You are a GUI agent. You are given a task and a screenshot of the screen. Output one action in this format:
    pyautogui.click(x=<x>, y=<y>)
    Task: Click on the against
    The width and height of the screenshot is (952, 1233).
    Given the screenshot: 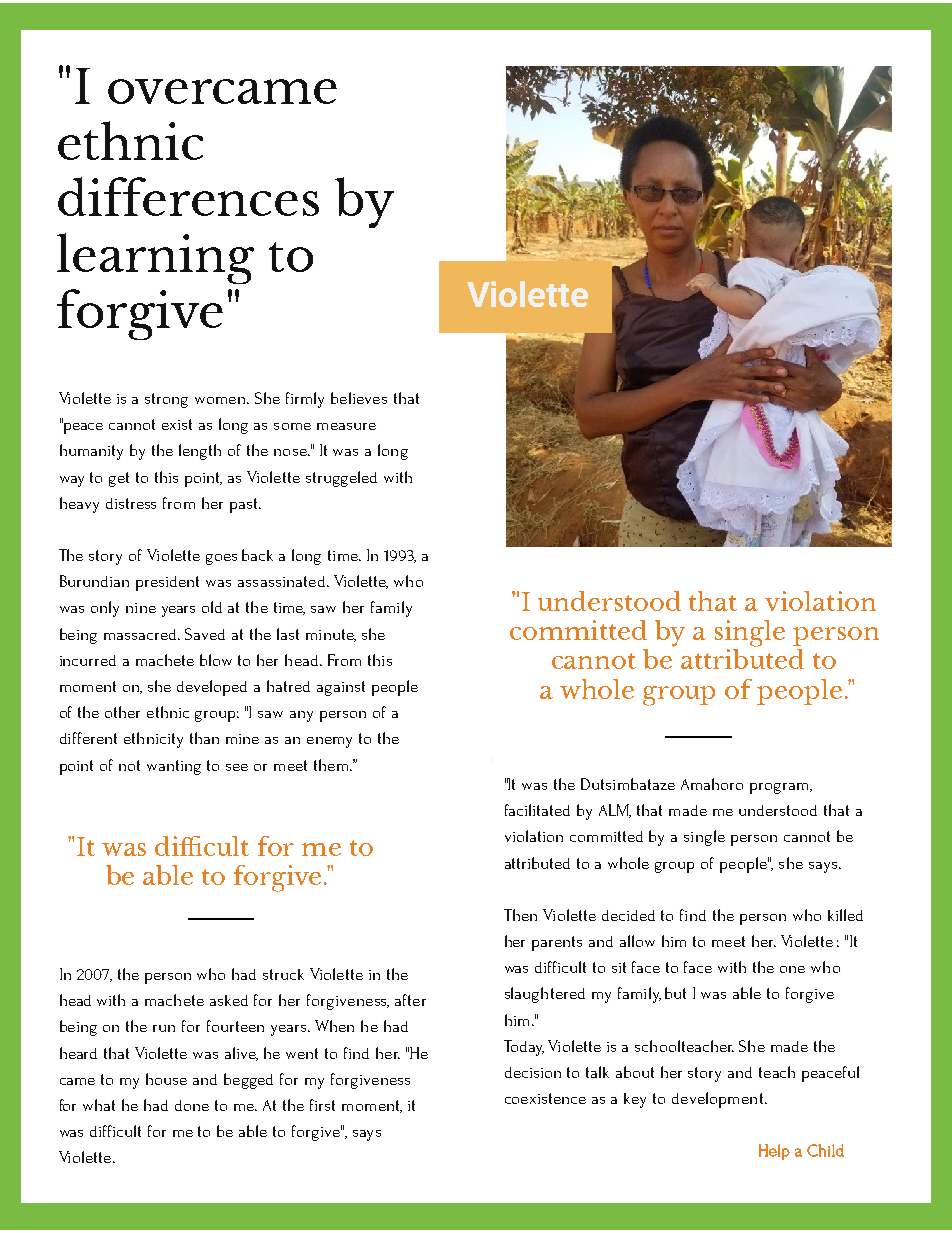 What is the action you would take?
    pyautogui.click(x=341, y=688)
